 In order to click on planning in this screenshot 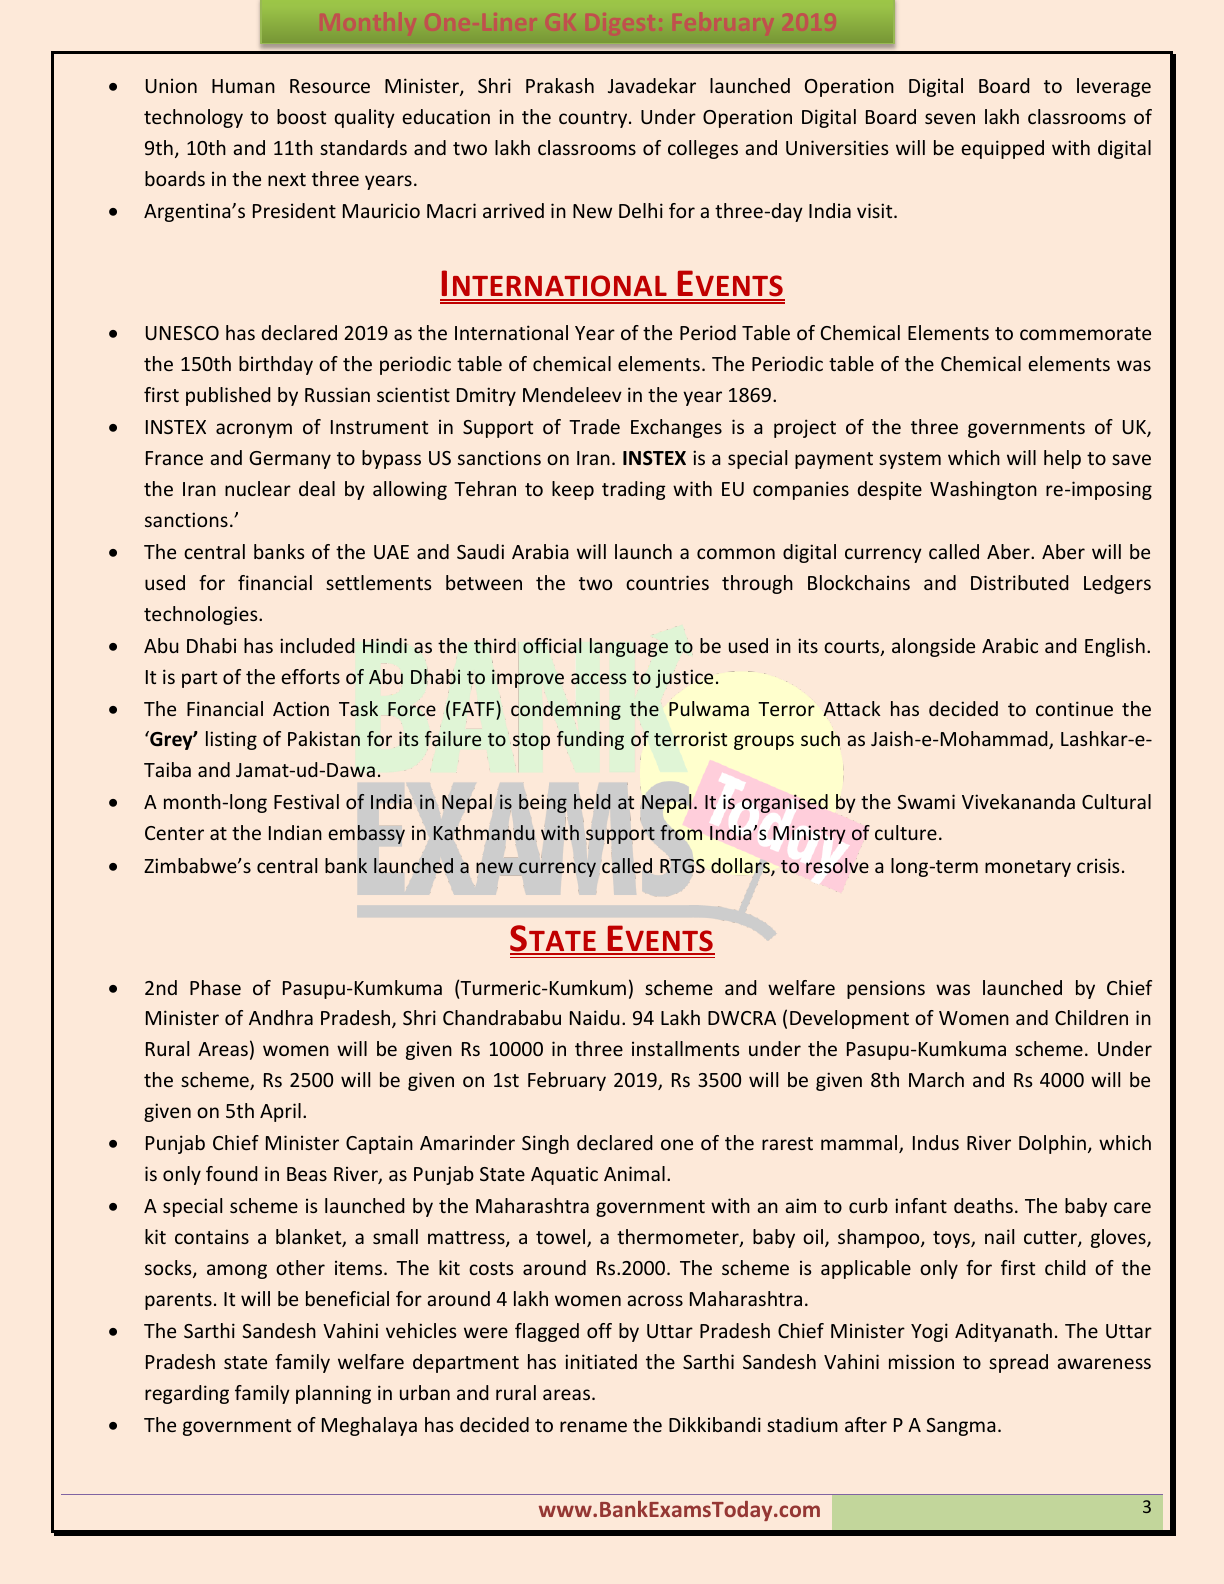, I will do `click(333, 1394)`.
